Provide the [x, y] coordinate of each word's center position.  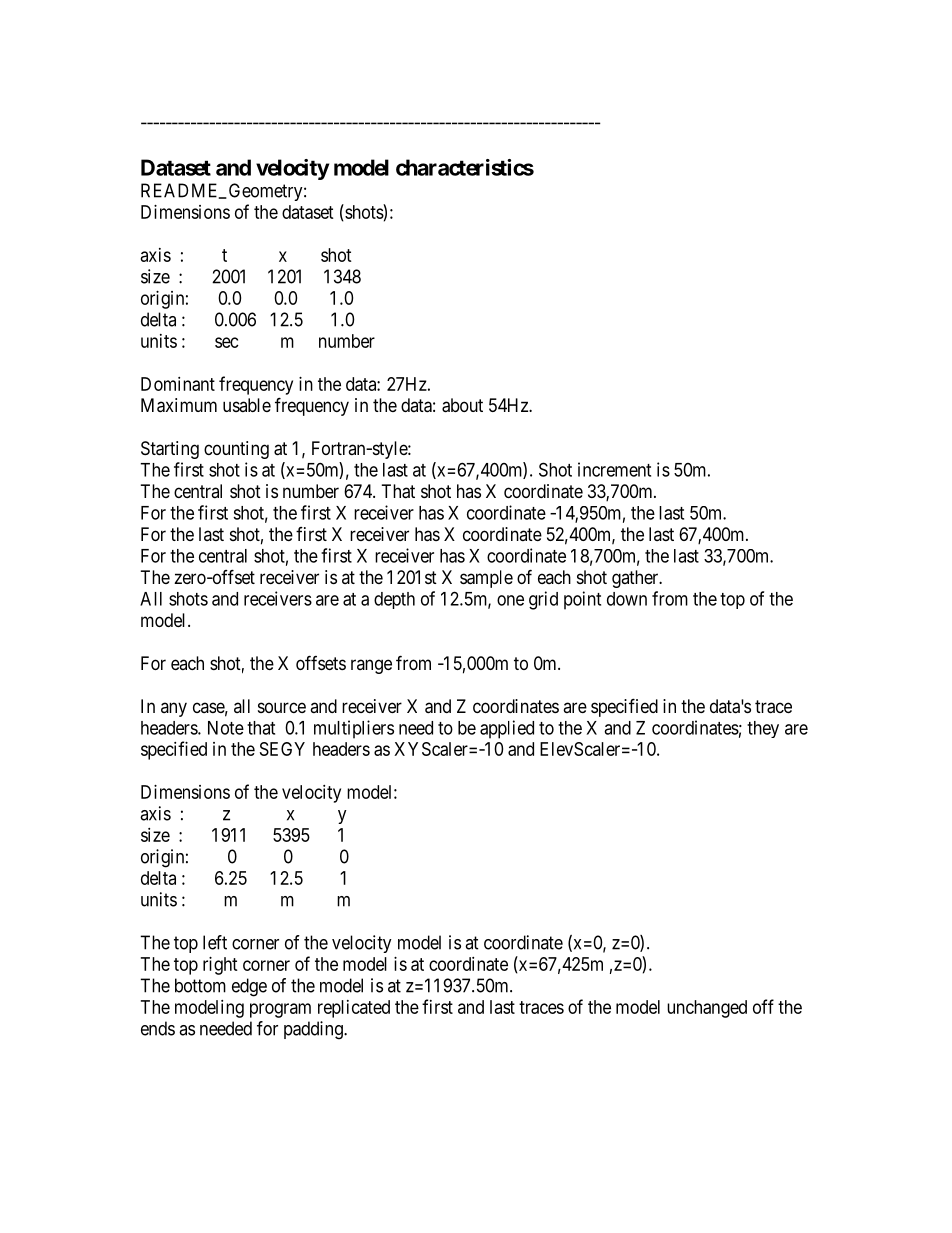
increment [614, 469]
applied [507, 729]
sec [227, 342]
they [763, 729]
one [510, 600]
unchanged [707, 1009]
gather [636, 579]
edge [249, 987]
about [462, 405]
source [282, 707]
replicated [354, 1009]
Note [226, 728]
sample [486, 579]
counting [236, 450]
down [627, 599]
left [215, 942]
